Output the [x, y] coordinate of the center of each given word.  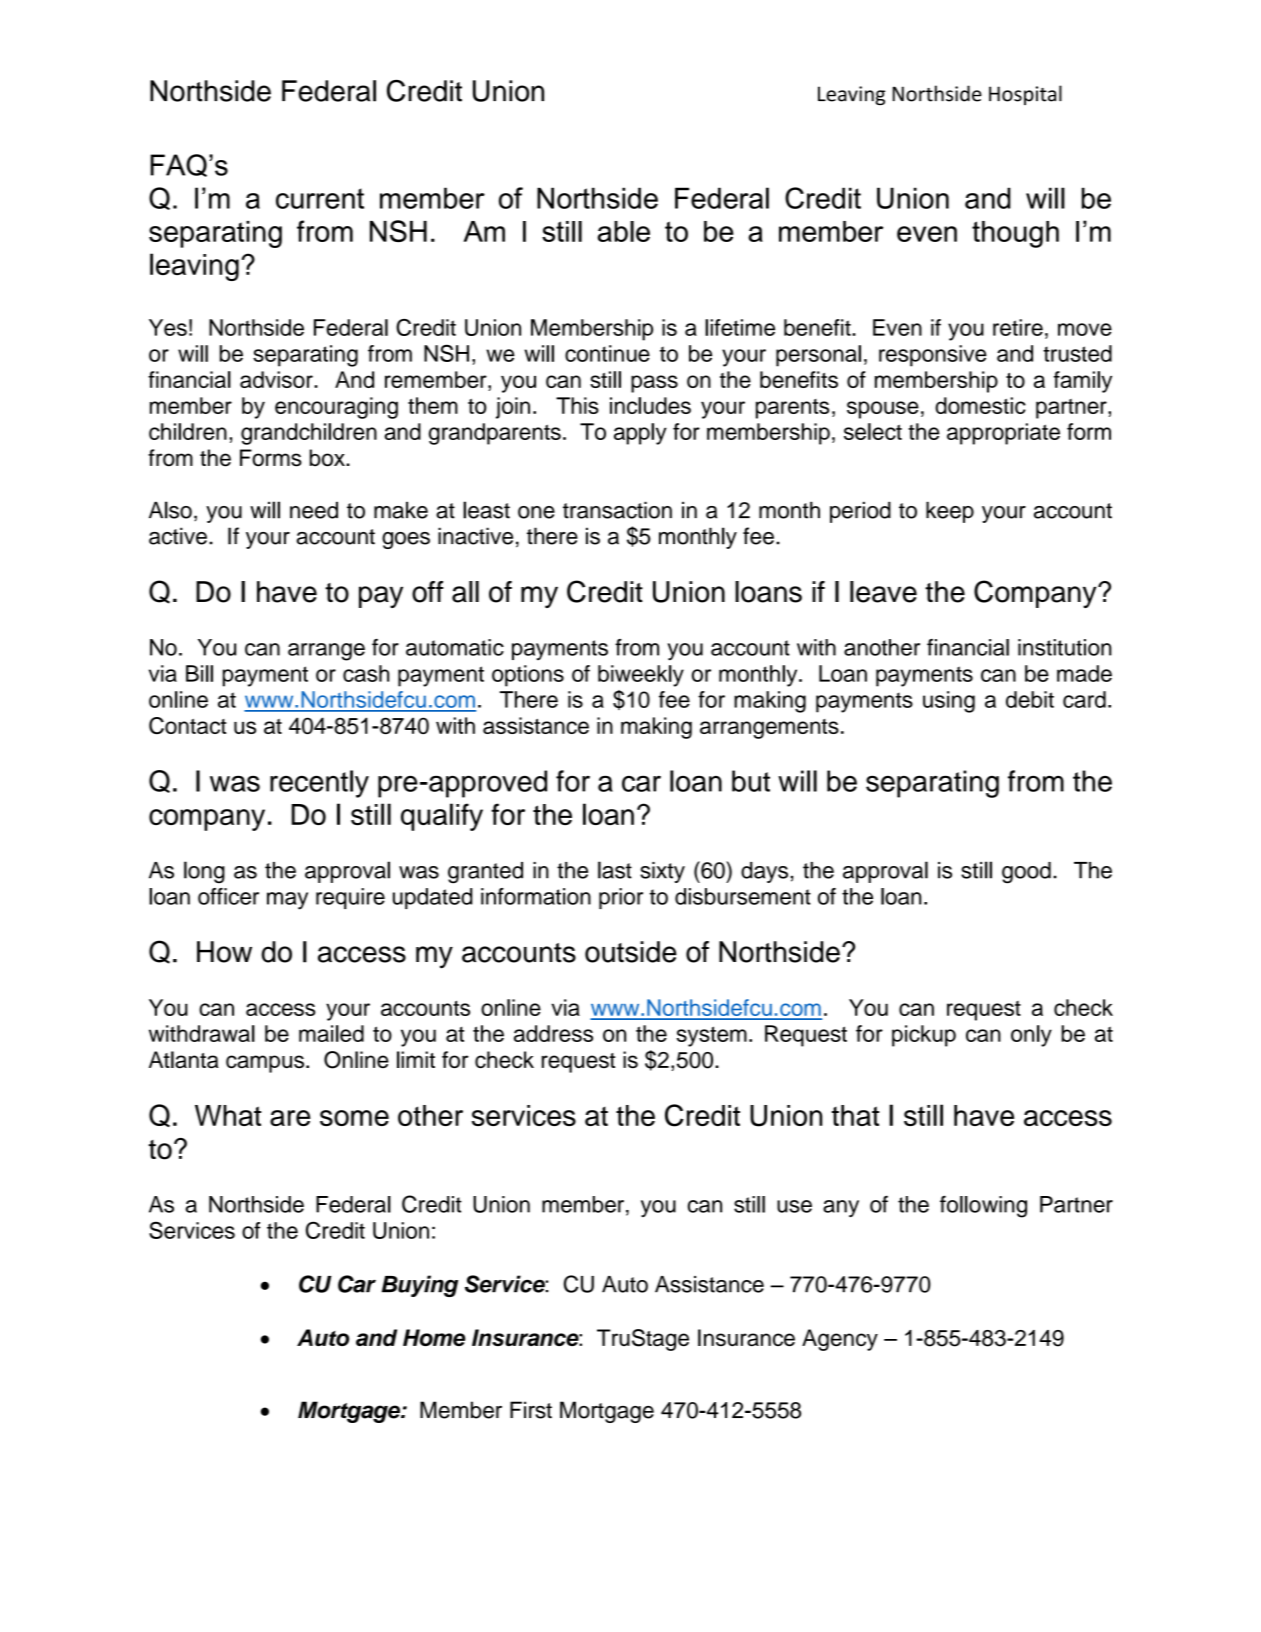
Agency [840, 1340]
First [531, 1410]
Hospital [1025, 95]
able [624, 231]
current [320, 198]
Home [434, 1337]
